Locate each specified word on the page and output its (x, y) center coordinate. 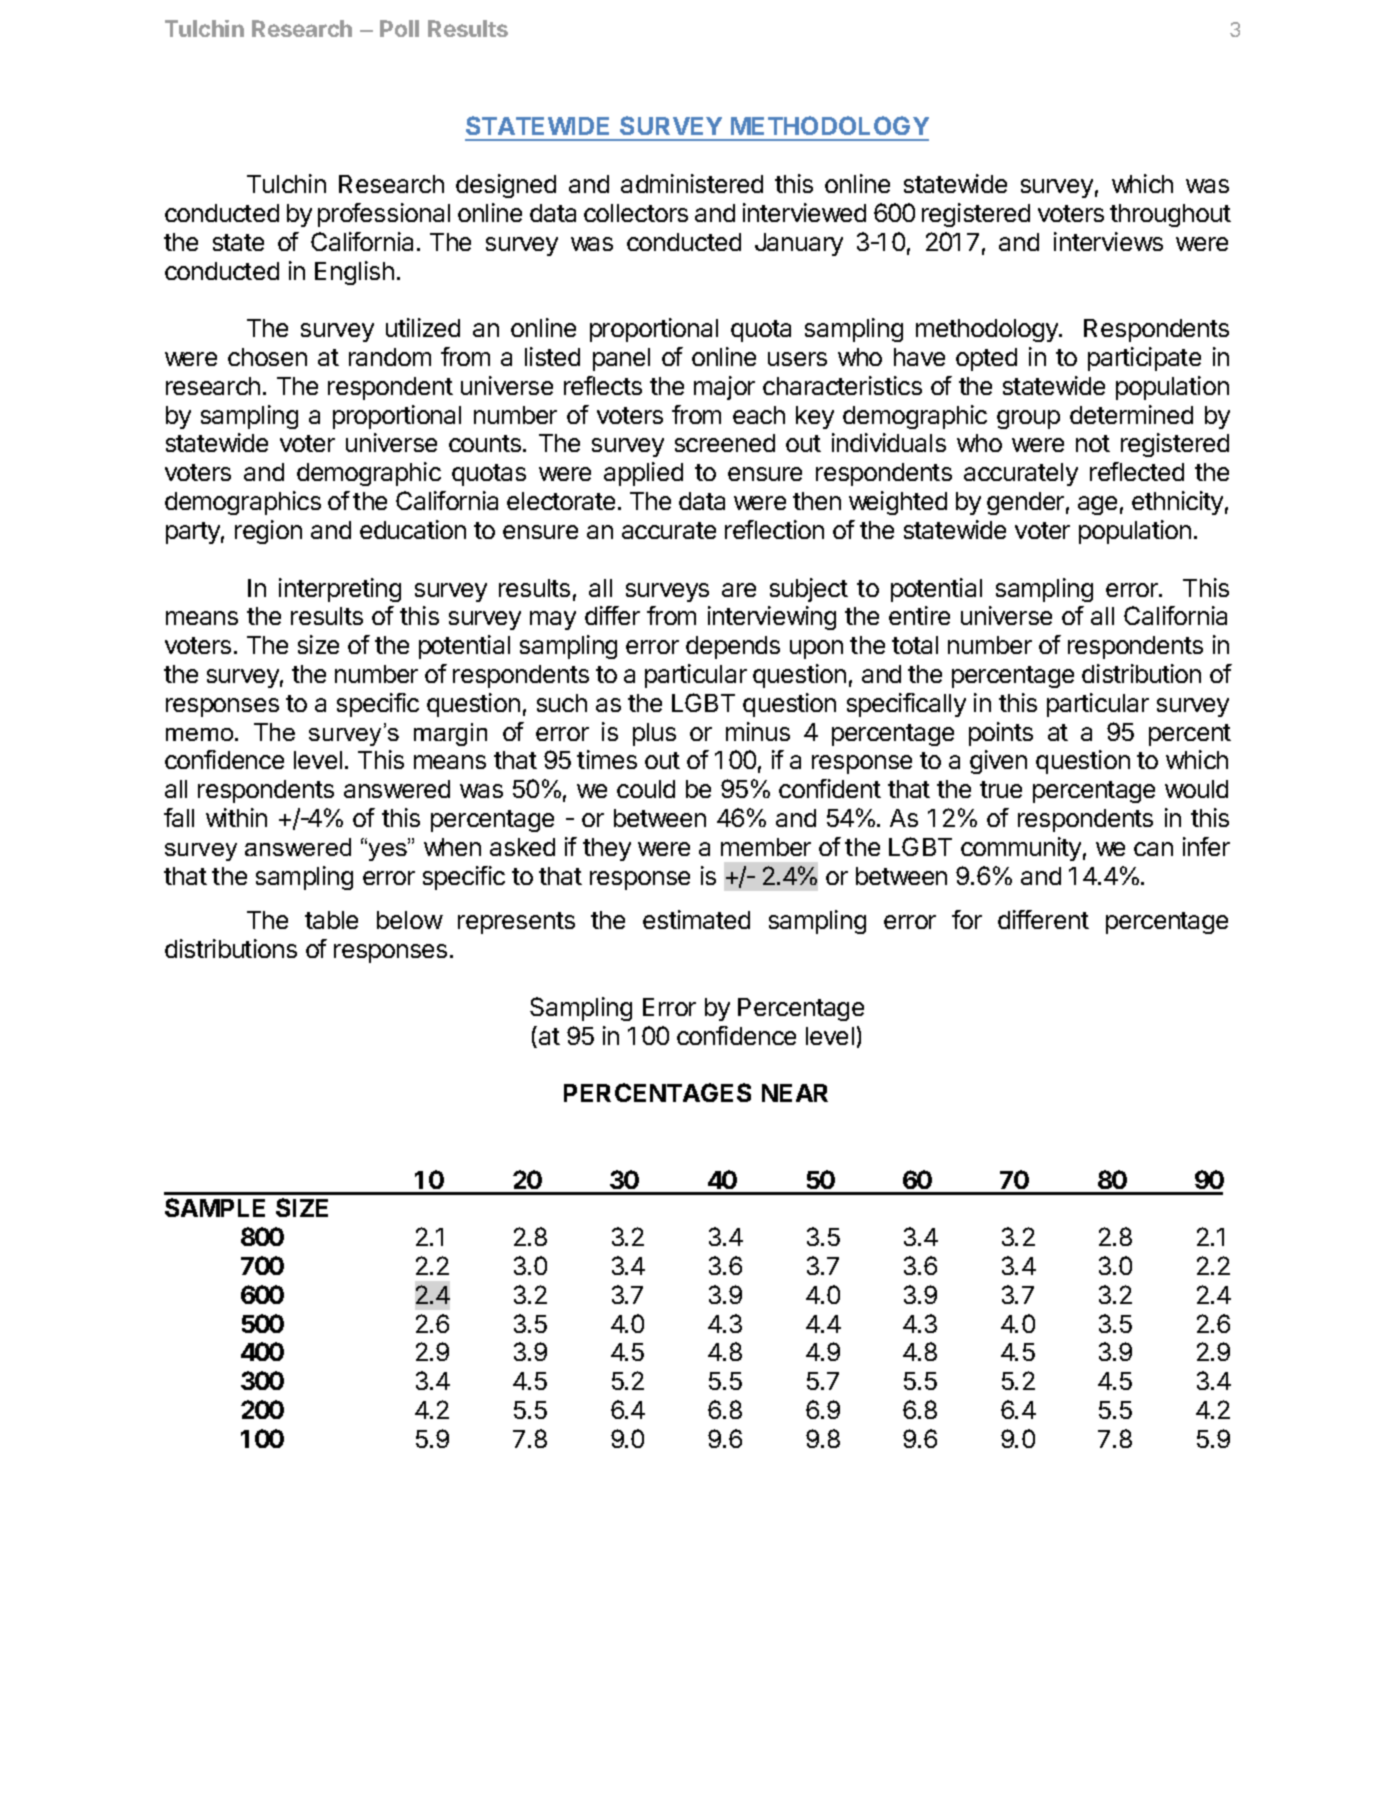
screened (725, 443)
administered (692, 183)
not (1093, 443)
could (646, 789)
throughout (1170, 215)
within (236, 817)
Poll (399, 28)
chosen (267, 357)
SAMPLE (215, 1207)
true (1001, 789)
